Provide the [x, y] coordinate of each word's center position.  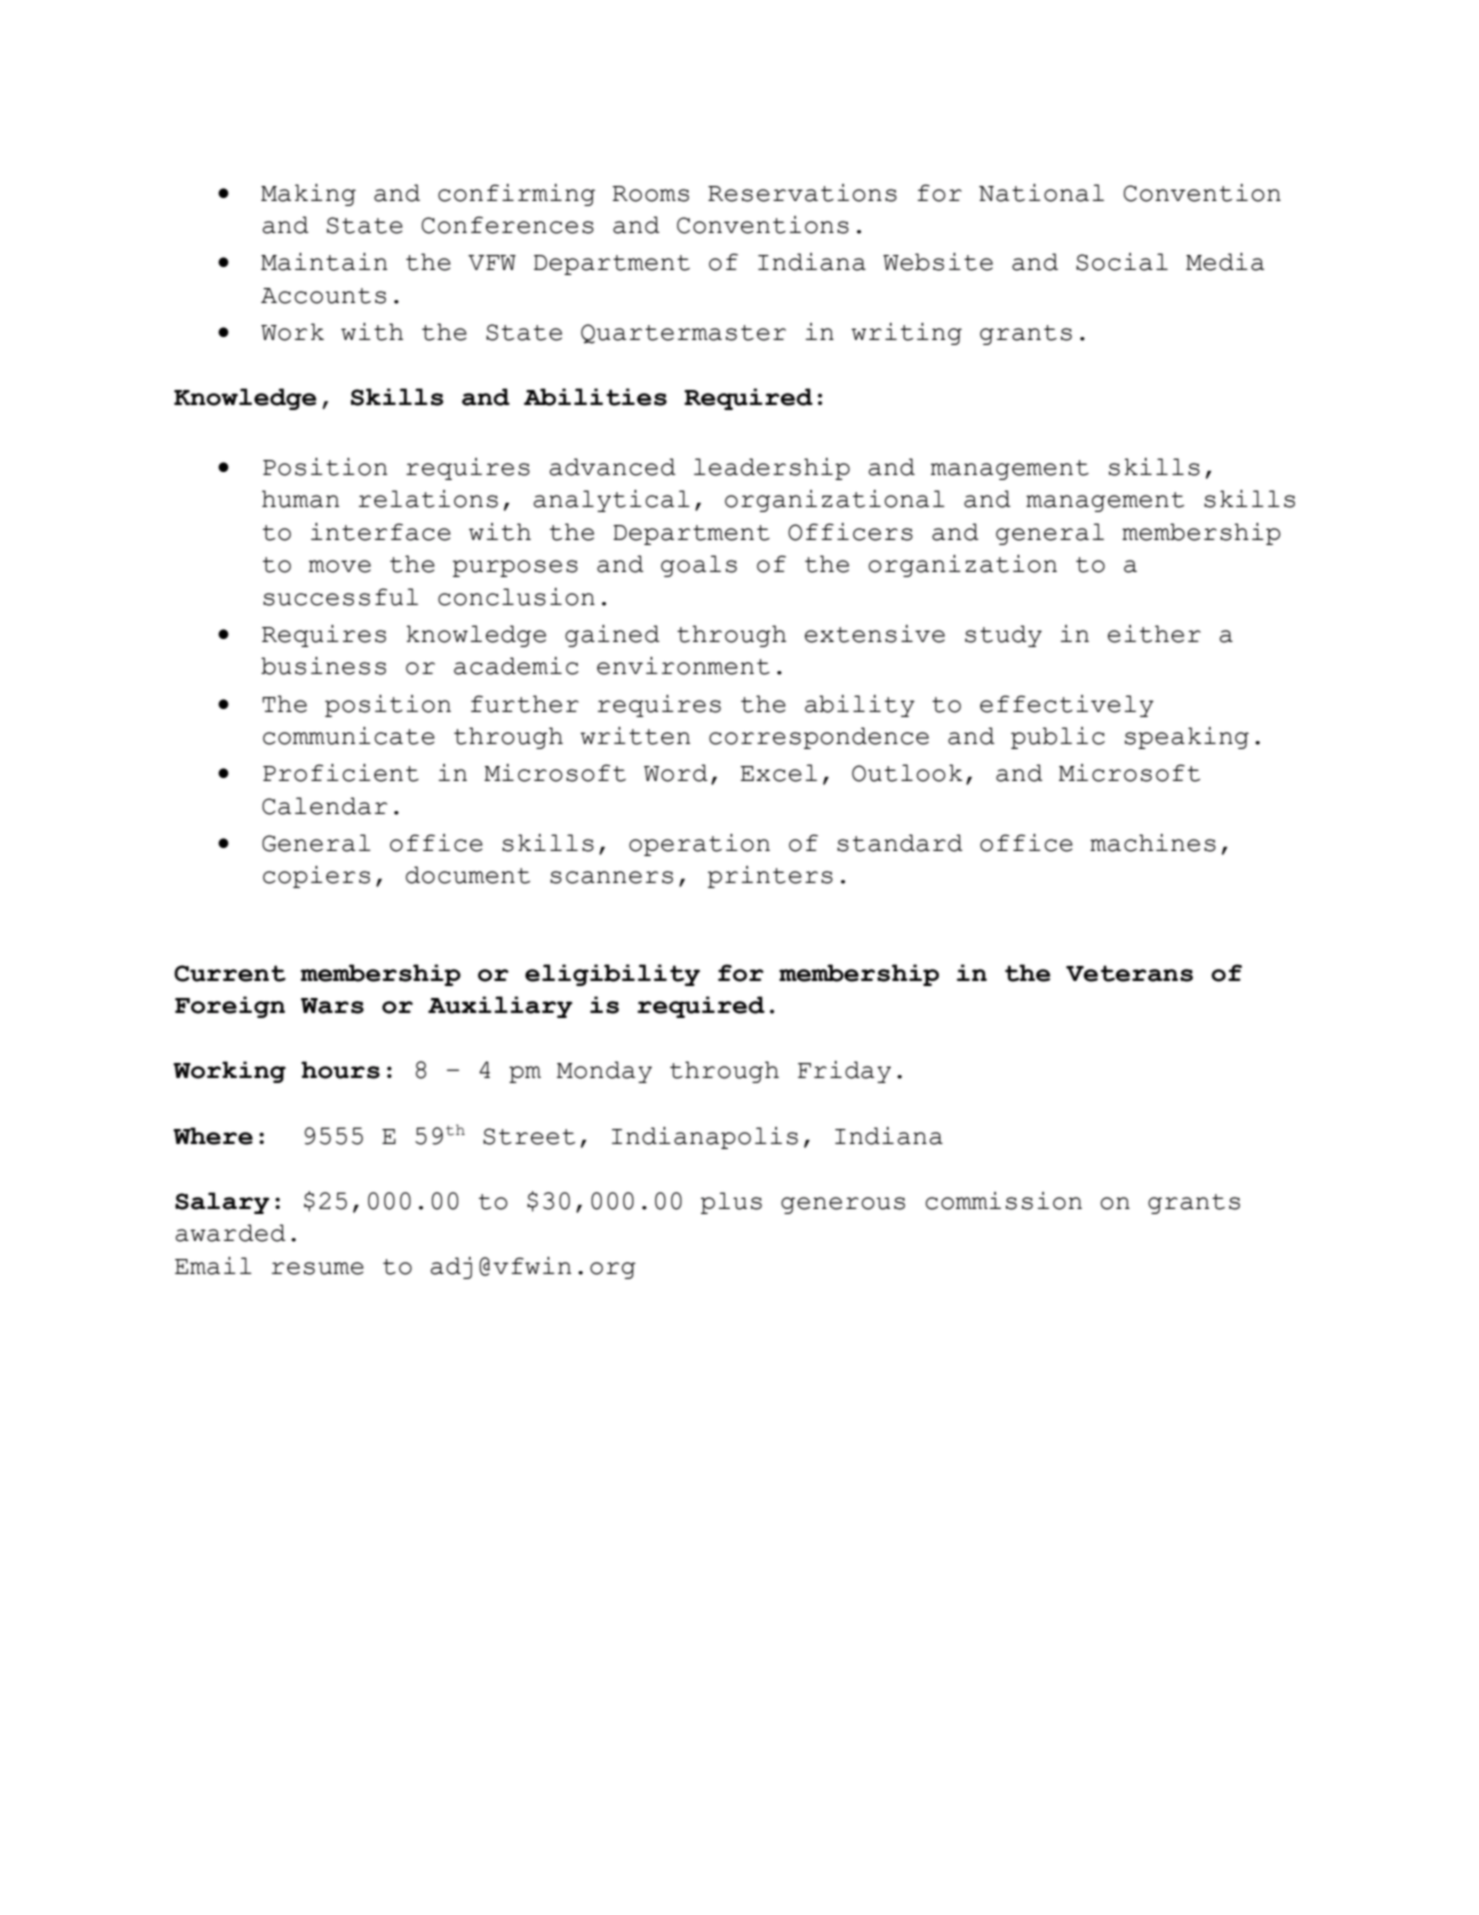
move [340, 566]
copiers [316, 877]
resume [318, 1268]
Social [1122, 262]
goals [699, 566]
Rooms [650, 194]
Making [308, 195]
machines [1153, 843]
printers [770, 877]
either [1154, 634]
